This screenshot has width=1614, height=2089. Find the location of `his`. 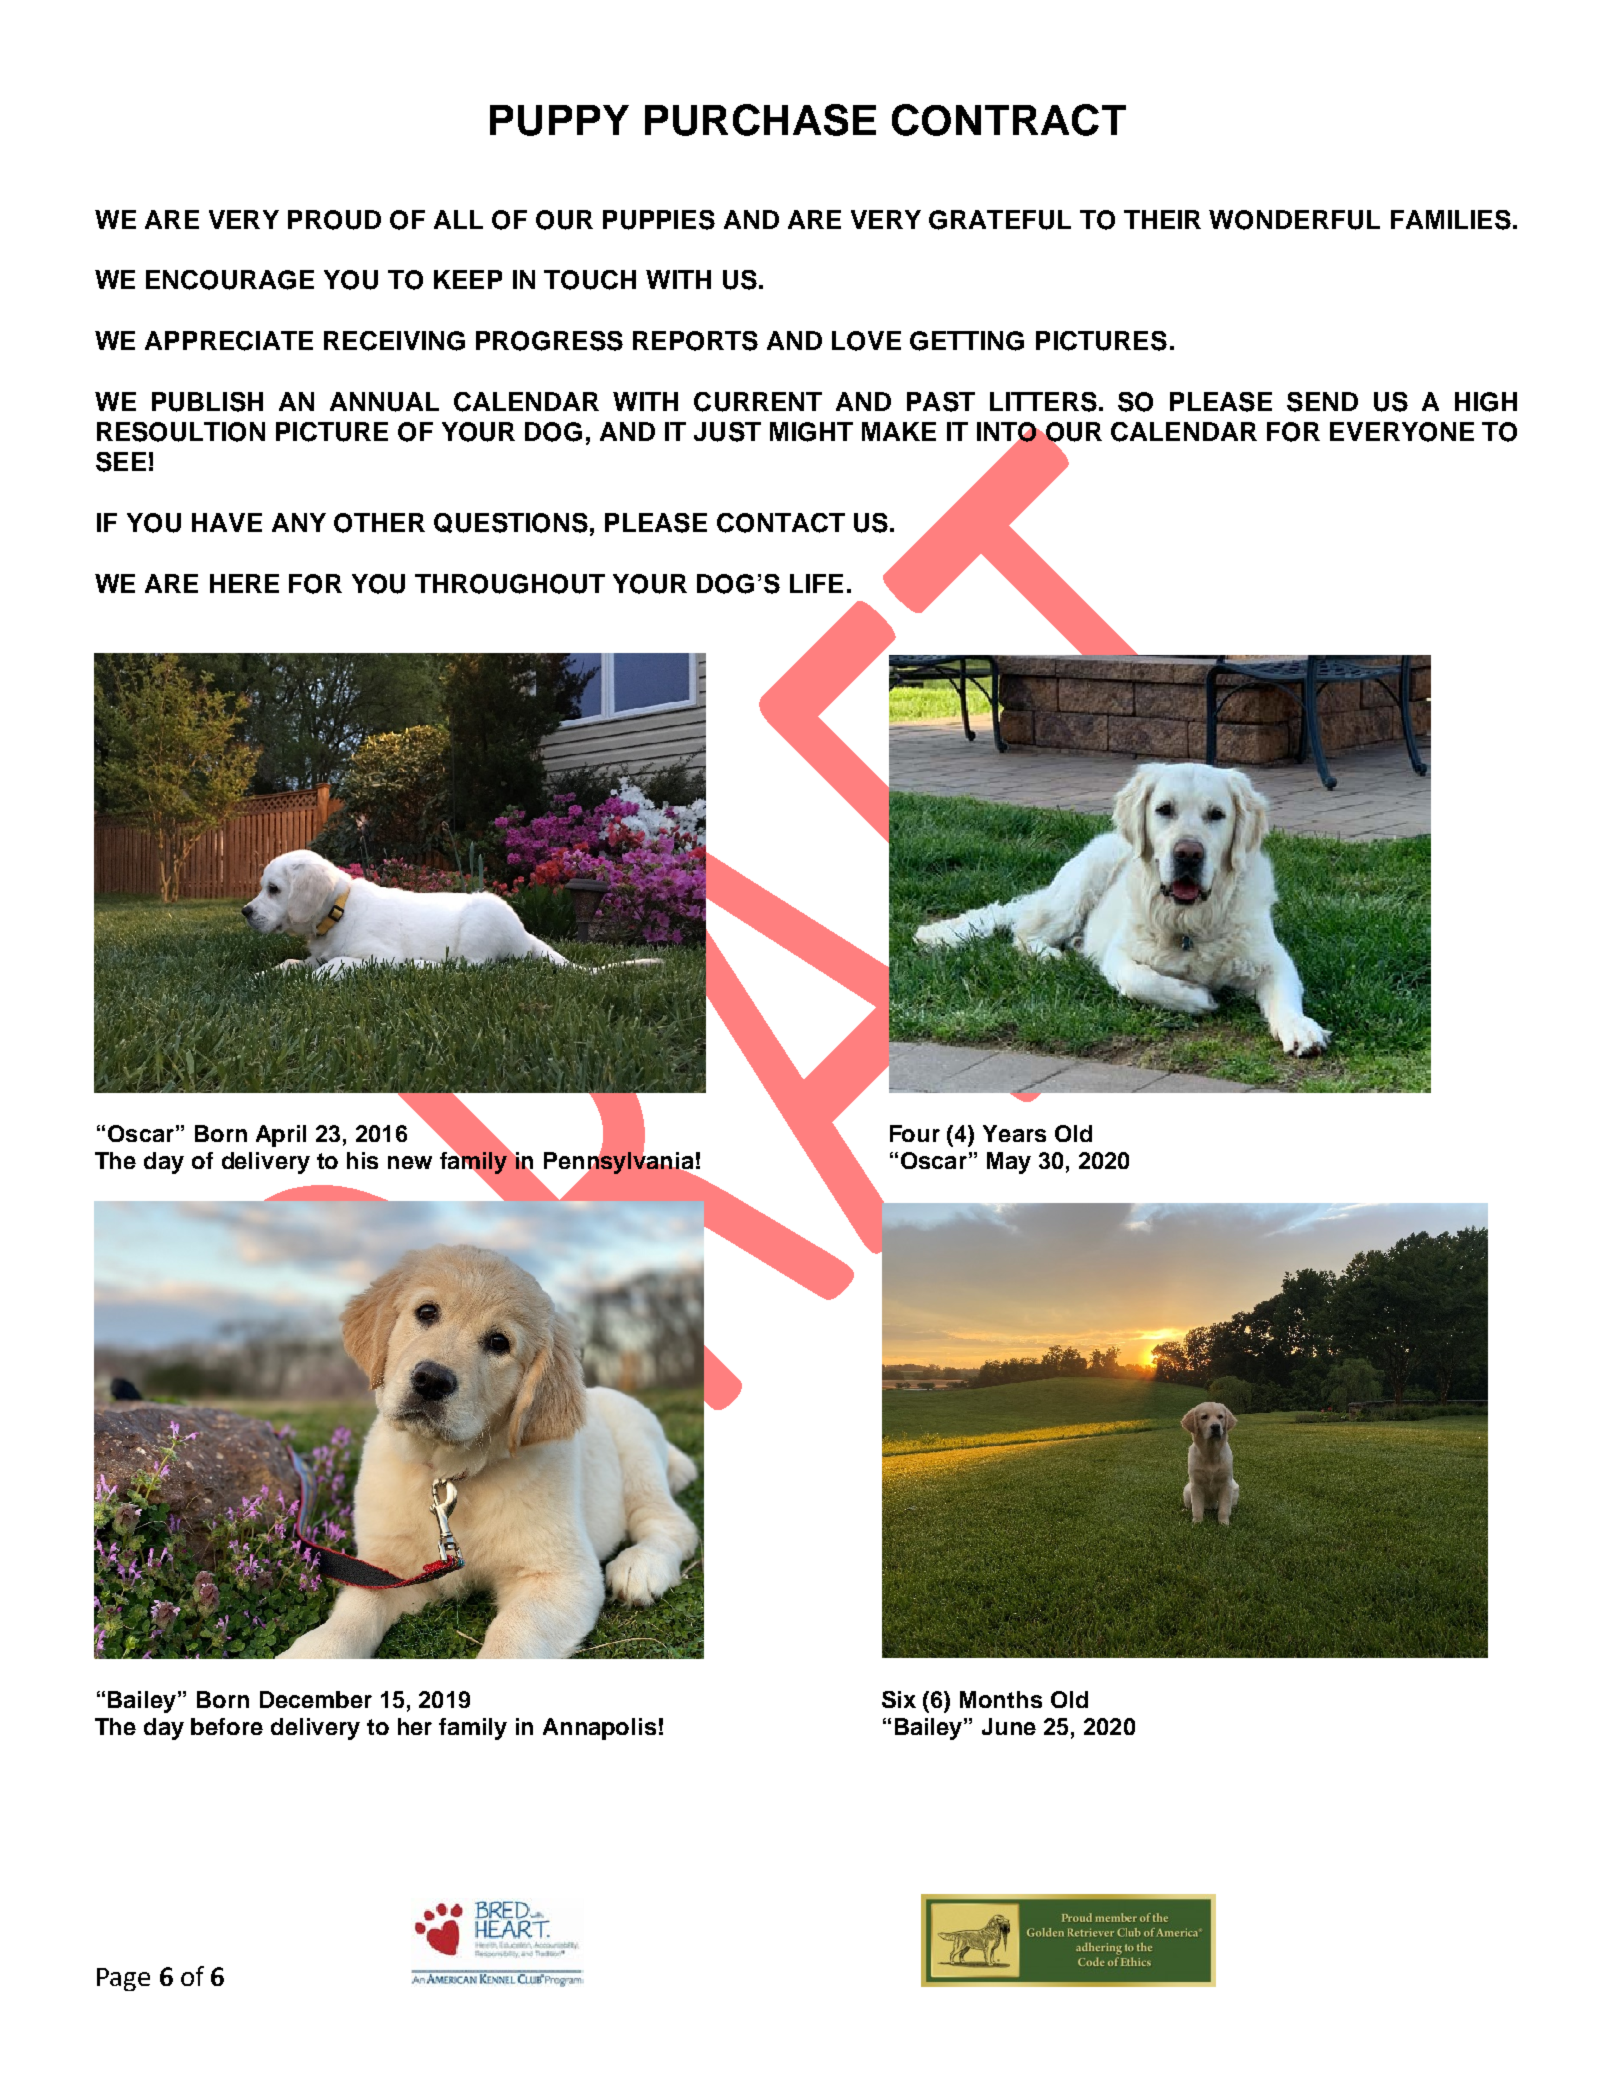

his is located at coordinates (362, 1160).
